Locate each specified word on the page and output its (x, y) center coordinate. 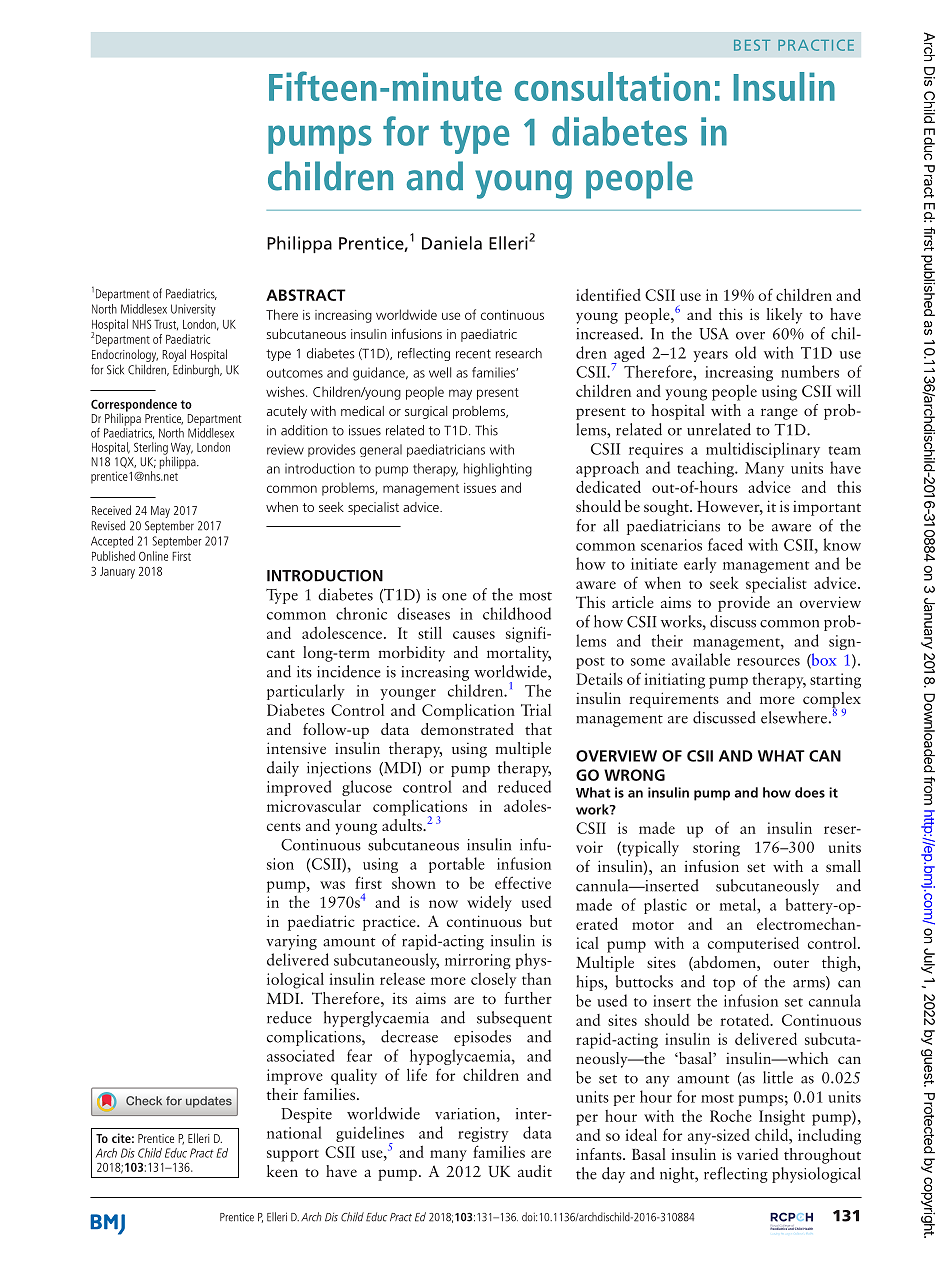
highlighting (498, 470)
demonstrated (467, 729)
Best (752, 45)
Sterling (151, 448)
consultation (612, 86)
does (810, 792)
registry (483, 1134)
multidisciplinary (763, 450)
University (193, 310)
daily (283, 769)
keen (282, 1171)
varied (757, 1154)
